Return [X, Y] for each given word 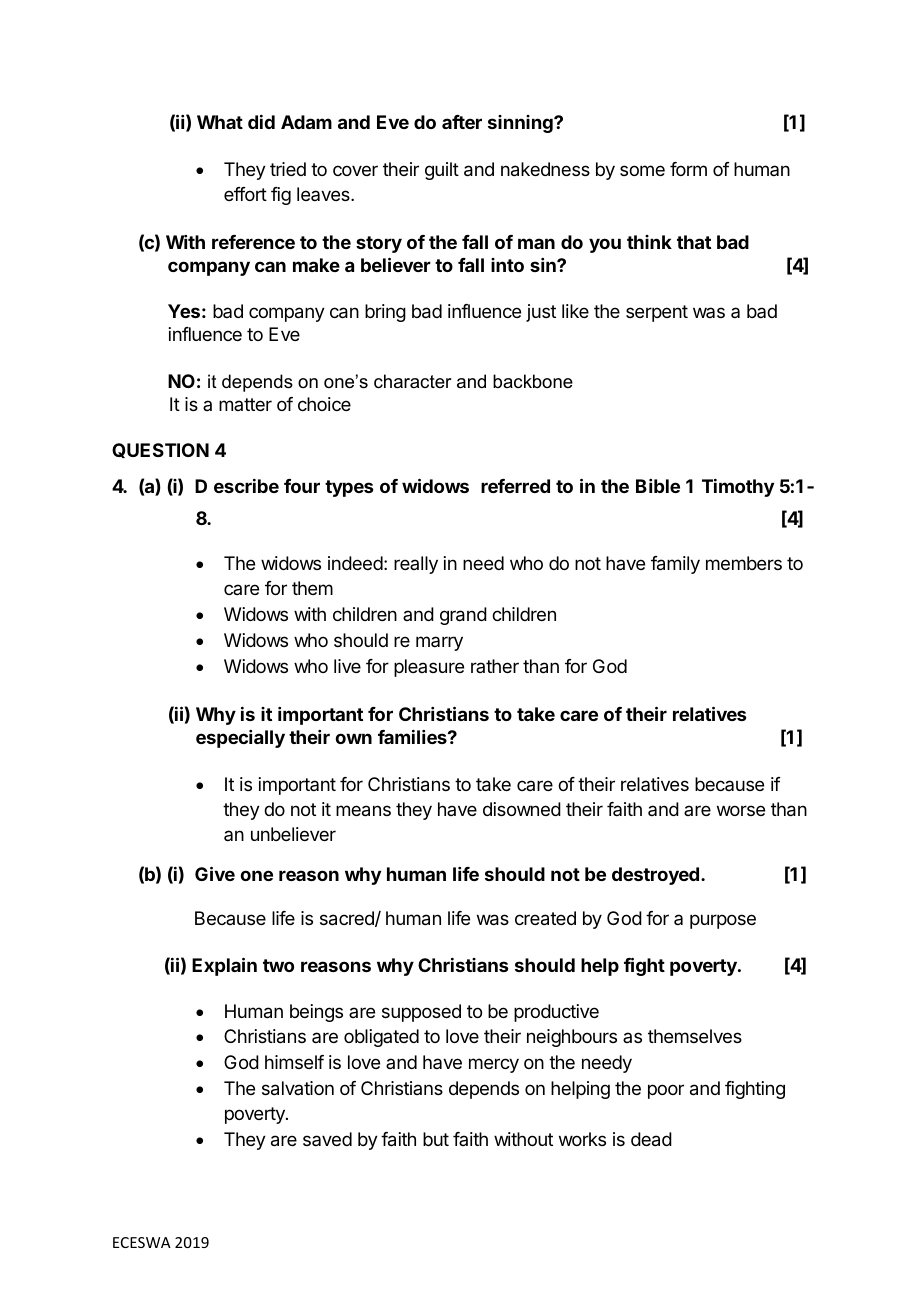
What [220, 122]
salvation [298, 1088]
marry [439, 643]
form [688, 169]
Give [215, 873]
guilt [442, 171]
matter [245, 404]
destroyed [655, 876]
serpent [657, 313]
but [436, 1139]
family [675, 565]
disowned [522, 809]
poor [666, 1091]
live [347, 666]
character [413, 381]
